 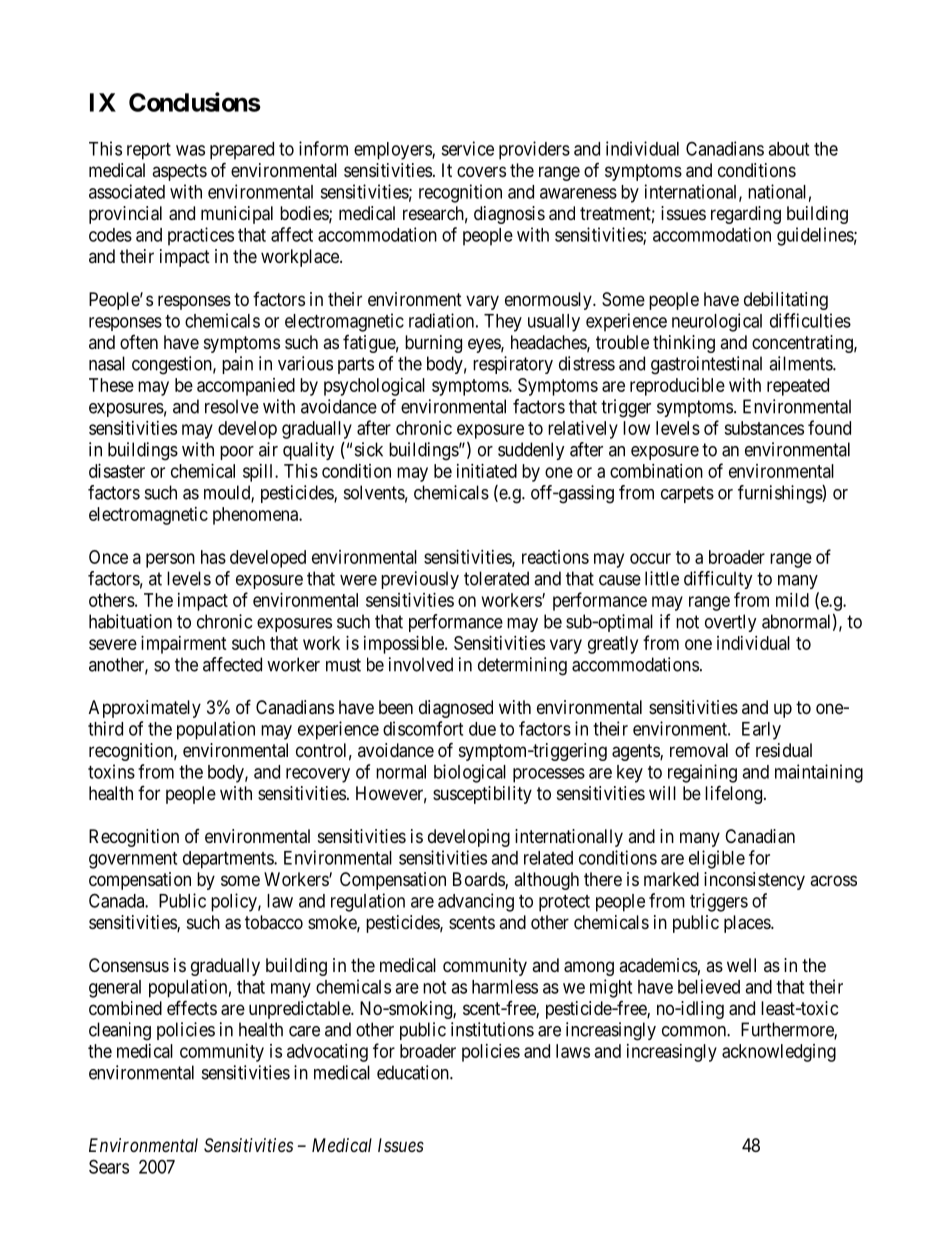 What do you see at coordinates (179, 172) in the image?
I see `aspects` at bounding box center [179, 172].
